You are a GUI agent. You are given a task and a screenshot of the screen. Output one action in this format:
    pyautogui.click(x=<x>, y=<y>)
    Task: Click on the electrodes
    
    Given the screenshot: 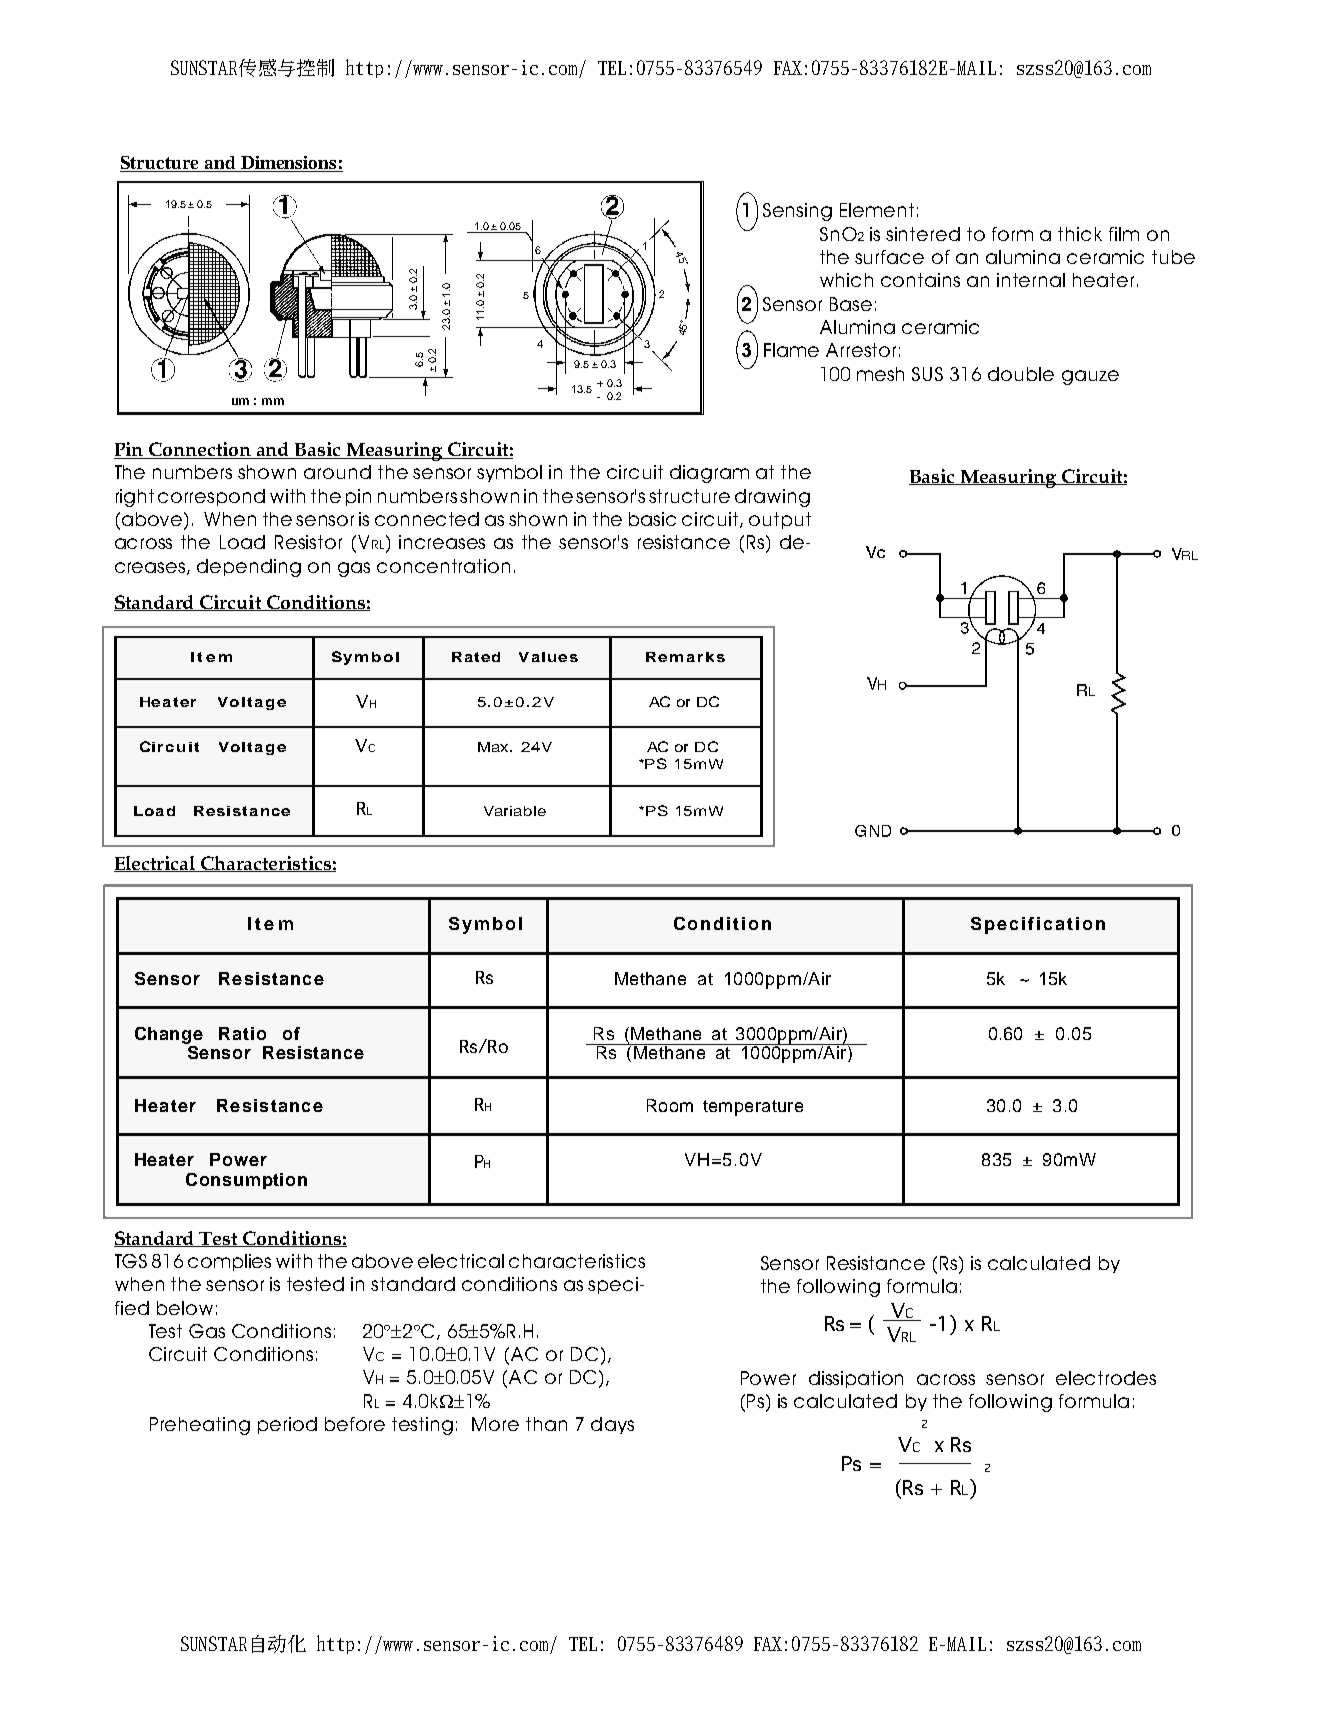 What is the action you would take?
    pyautogui.click(x=1106, y=1378)
